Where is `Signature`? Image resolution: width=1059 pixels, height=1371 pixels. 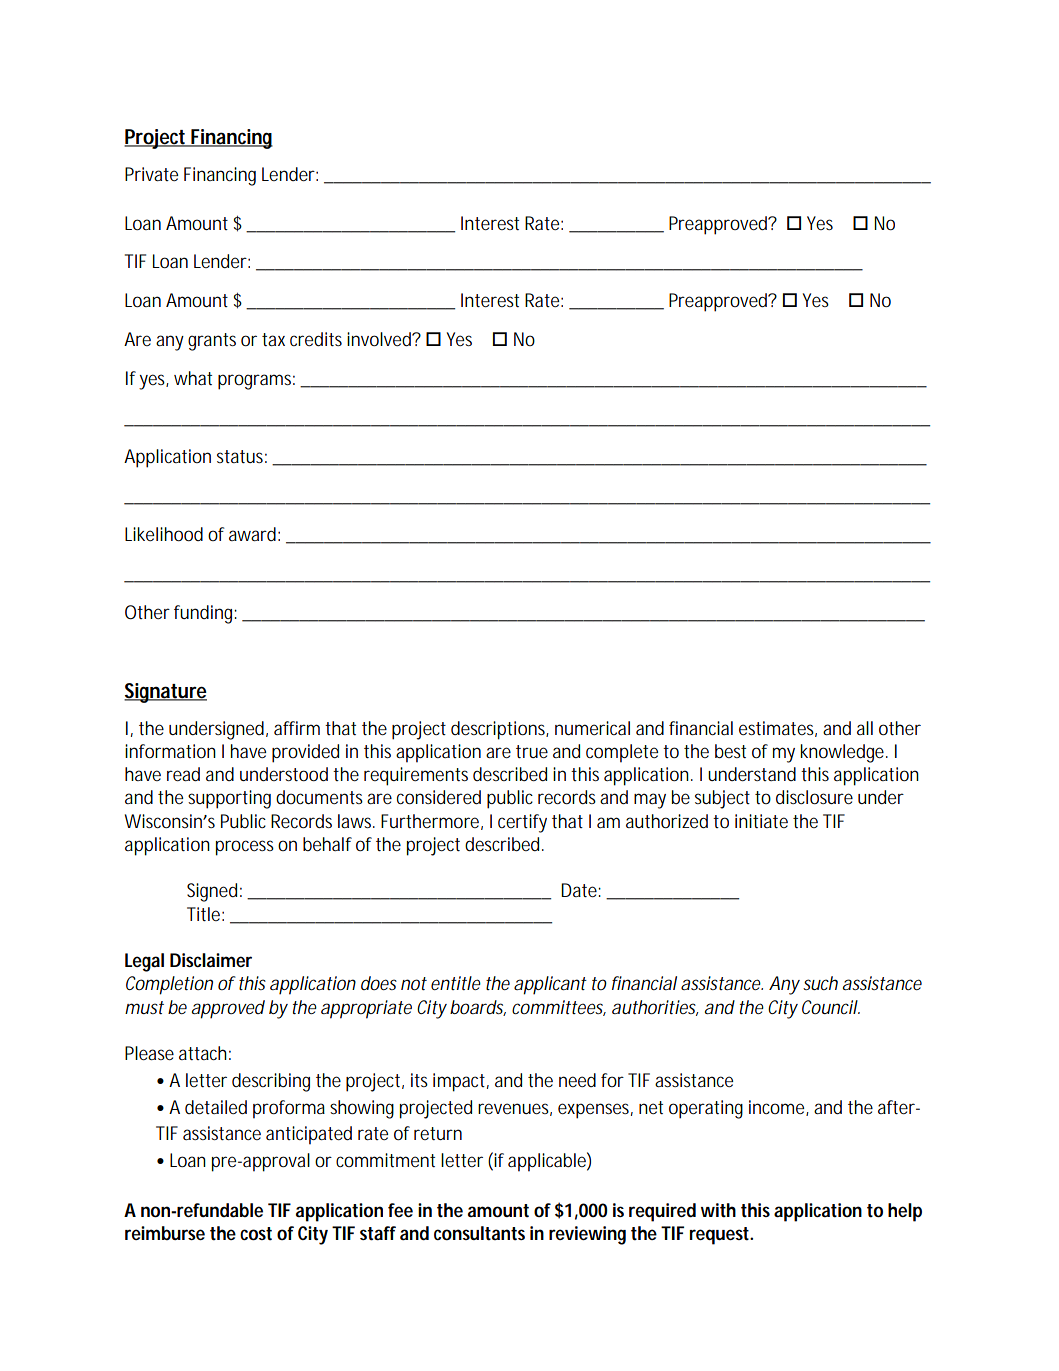
Signature is located at coordinates (165, 693).
